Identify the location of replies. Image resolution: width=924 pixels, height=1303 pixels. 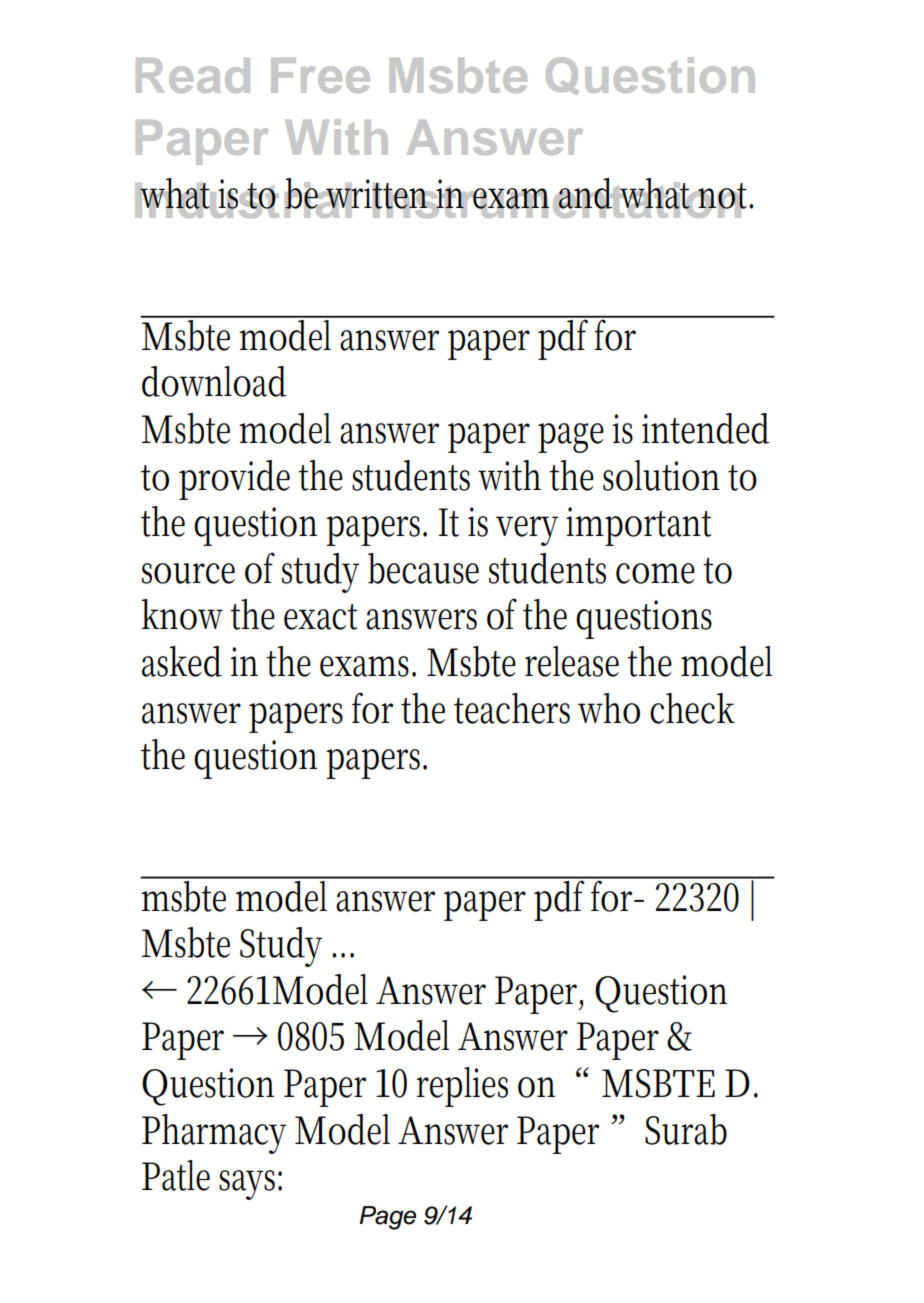
(462, 1087).
